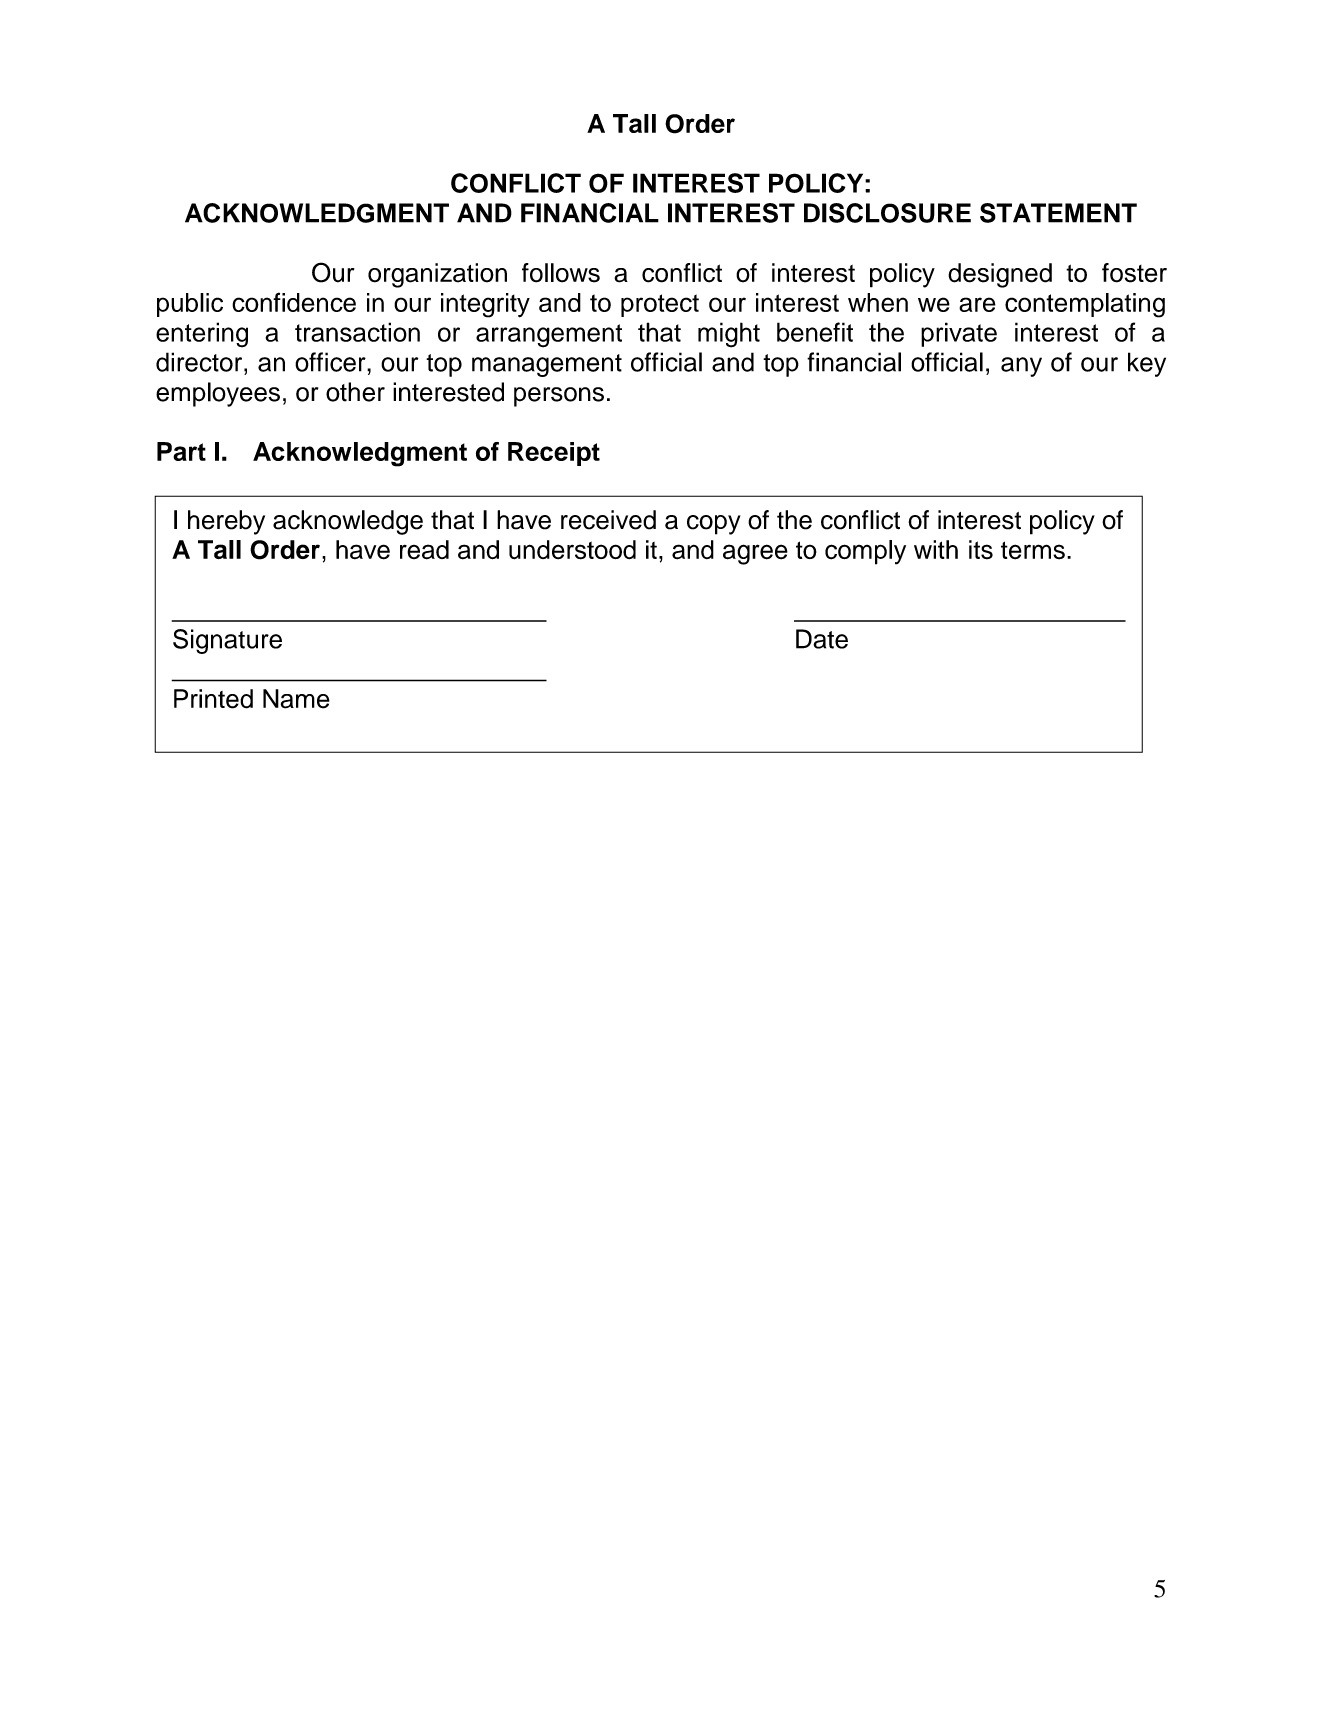 The width and height of the screenshot is (1322, 1711). Describe the element at coordinates (296, 699) in the screenshot. I see `Name` at that location.
